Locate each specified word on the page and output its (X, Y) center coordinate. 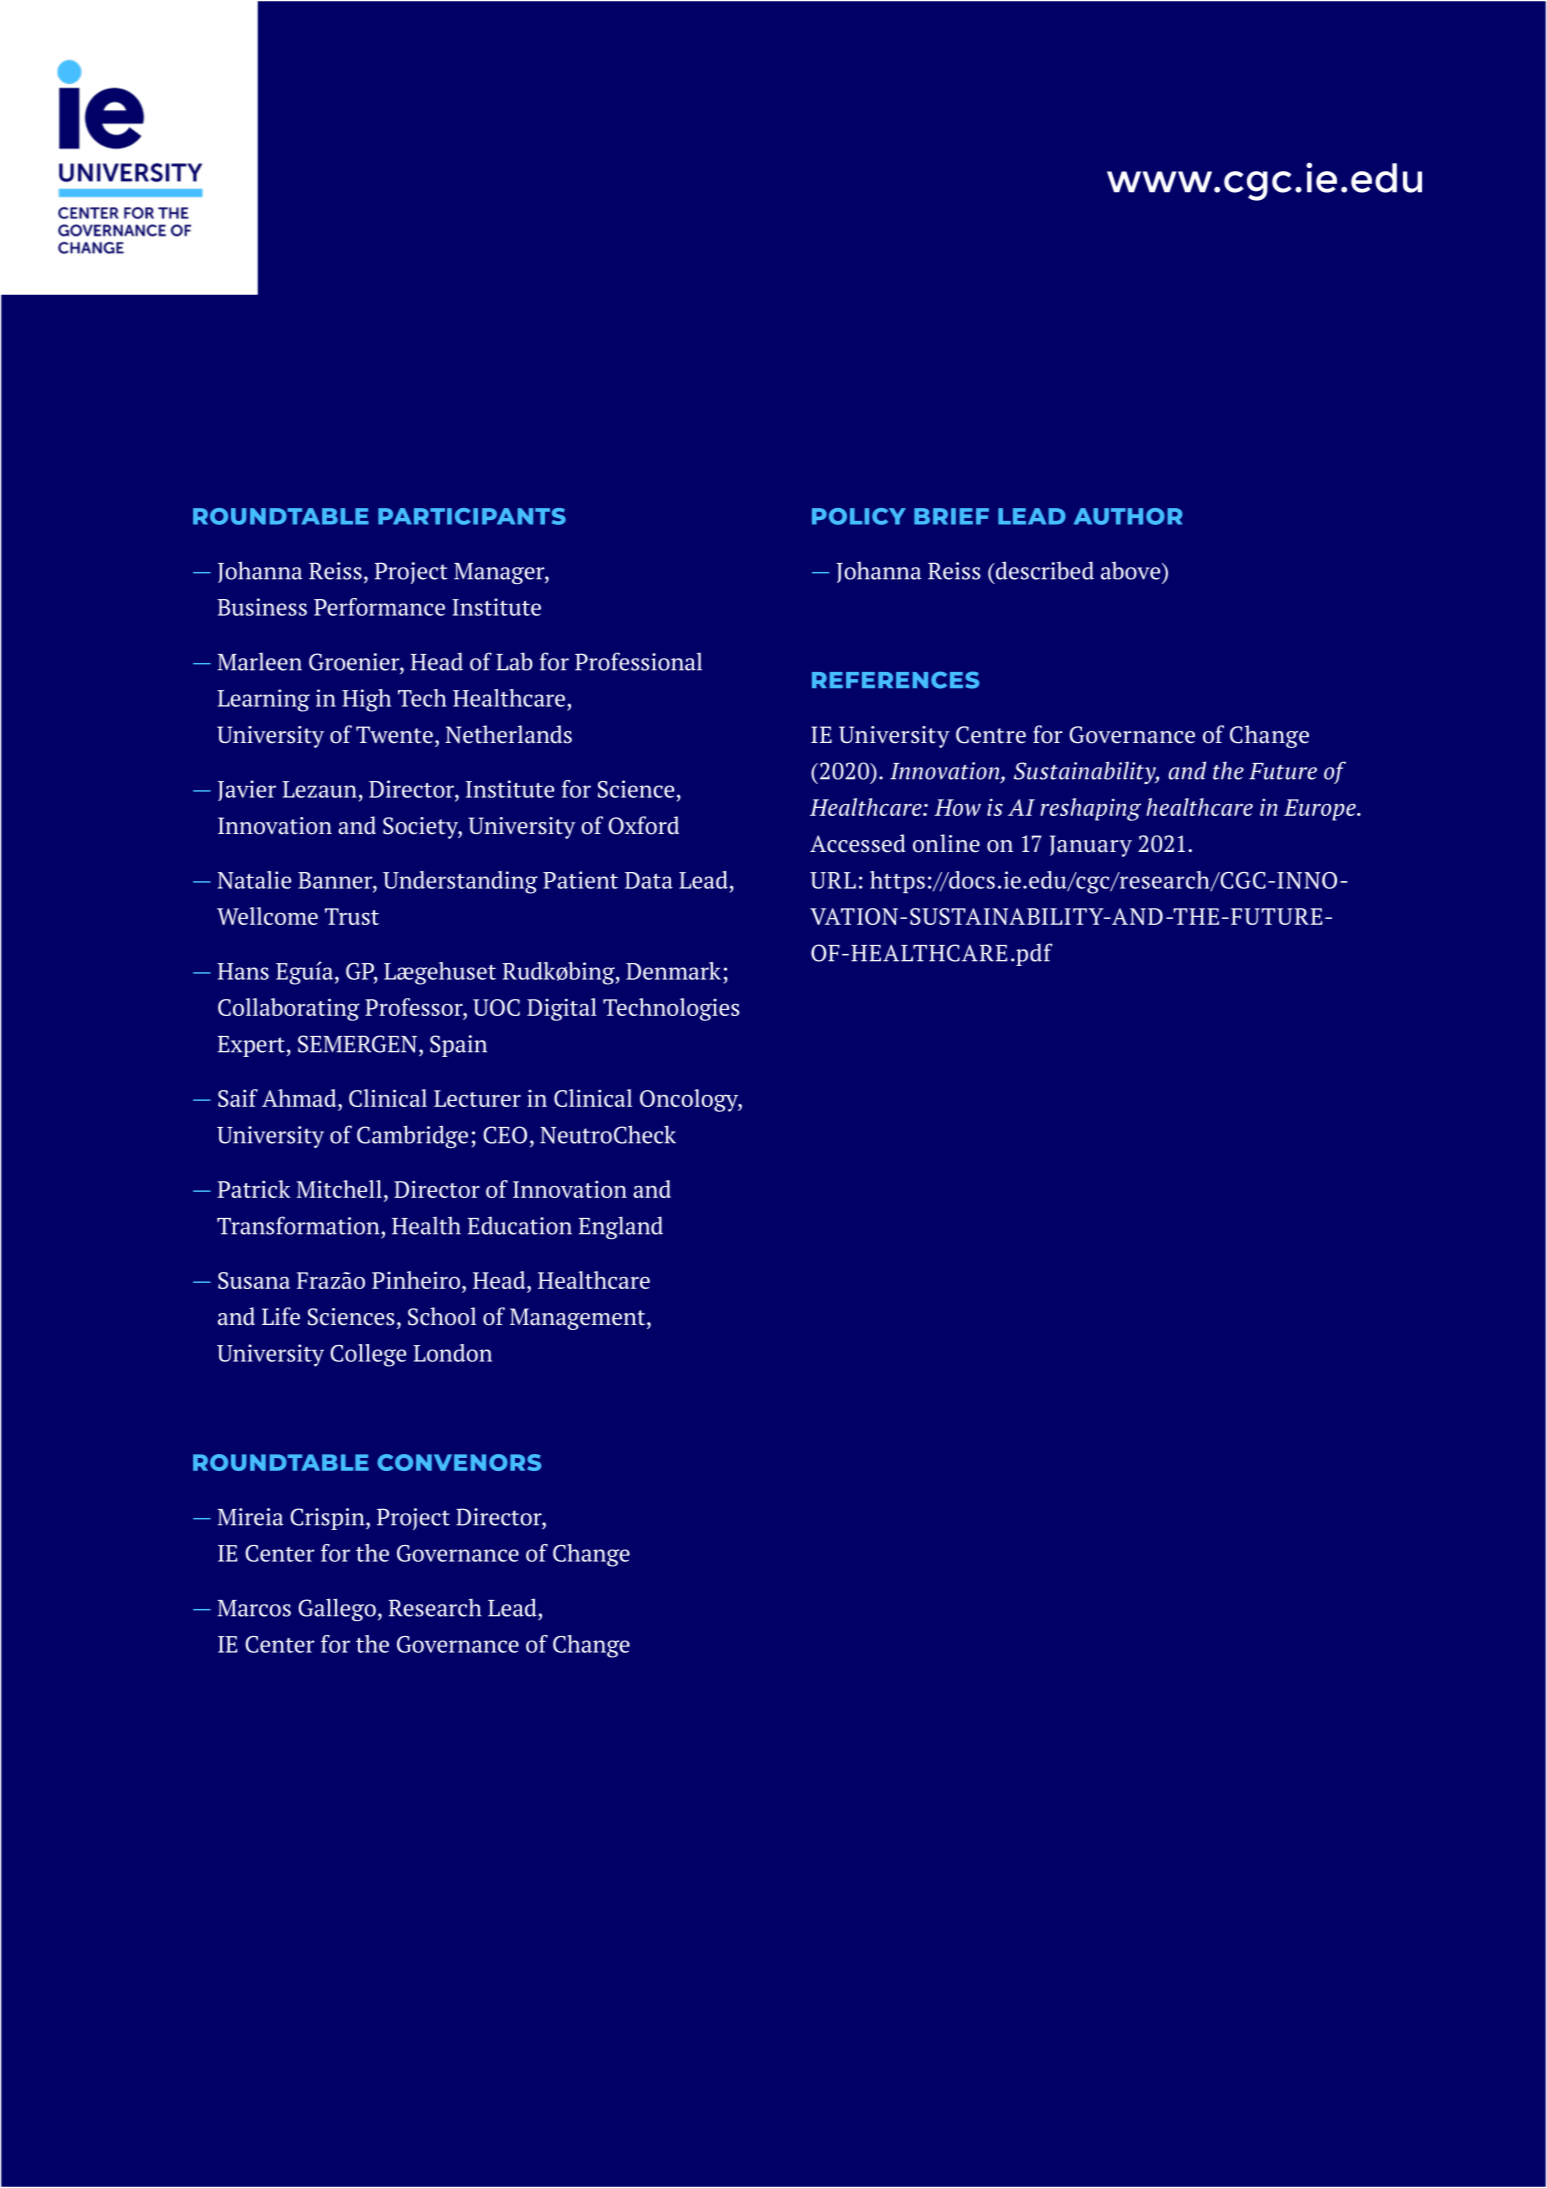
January (1091, 846)
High (366, 700)
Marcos (254, 1608)
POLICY (859, 516)
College (368, 1355)
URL (833, 880)
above (1132, 570)
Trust (352, 916)
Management (579, 1319)
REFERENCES (896, 680)
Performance (379, 607)
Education (520, 1225)
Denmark (673, 971)
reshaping (1090, 809)
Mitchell (339, 1189)
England (621, 1227)
